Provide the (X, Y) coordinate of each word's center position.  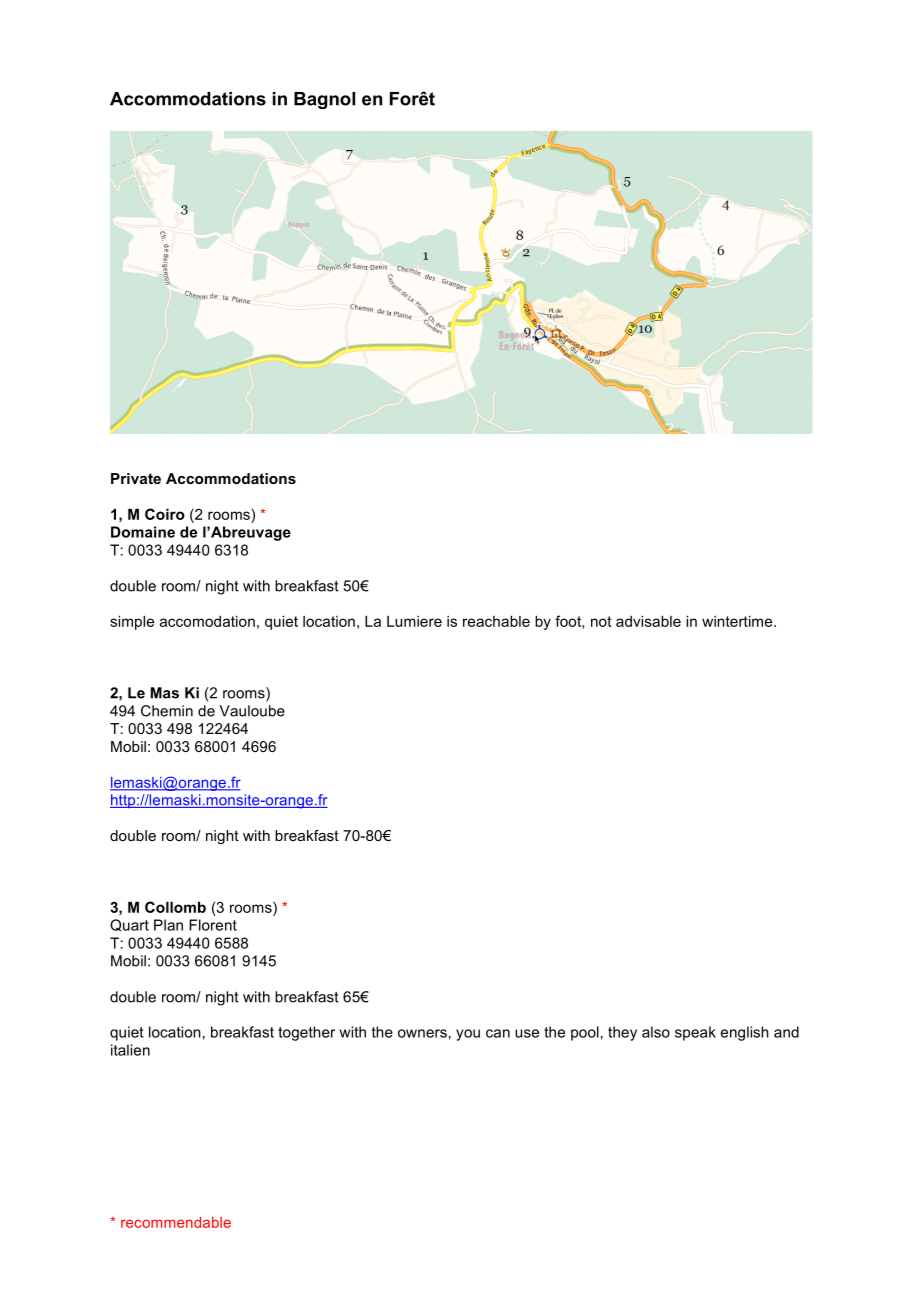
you (468, 1035)
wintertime (738, 621)
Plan (168, 925)
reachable (496, 621)
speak (695, 1033)
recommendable (176, 1222)
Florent (213, 925)
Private (136, 478)
